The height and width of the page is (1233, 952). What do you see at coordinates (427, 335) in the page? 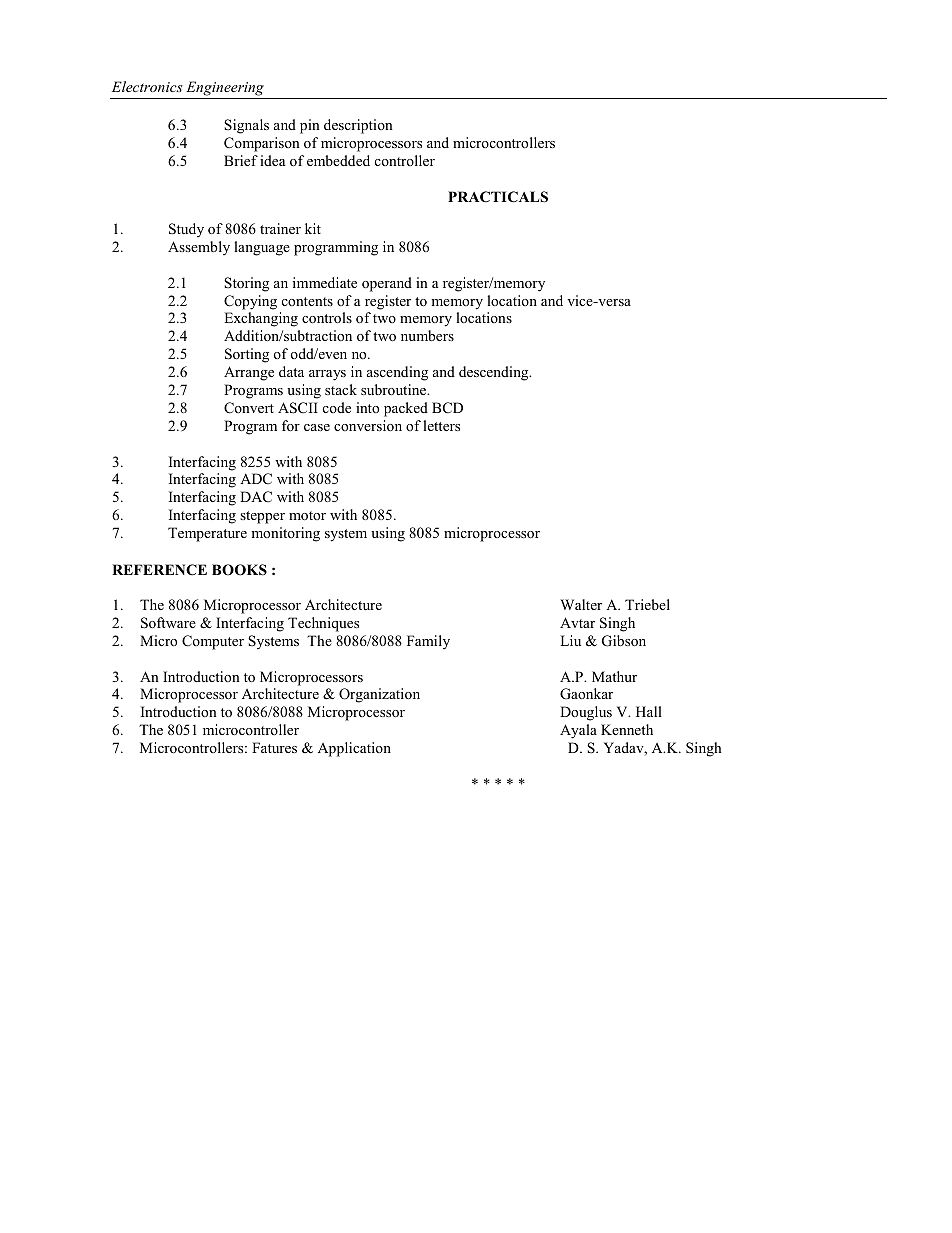
I see `numbers` at bounding box center [427, 335].
